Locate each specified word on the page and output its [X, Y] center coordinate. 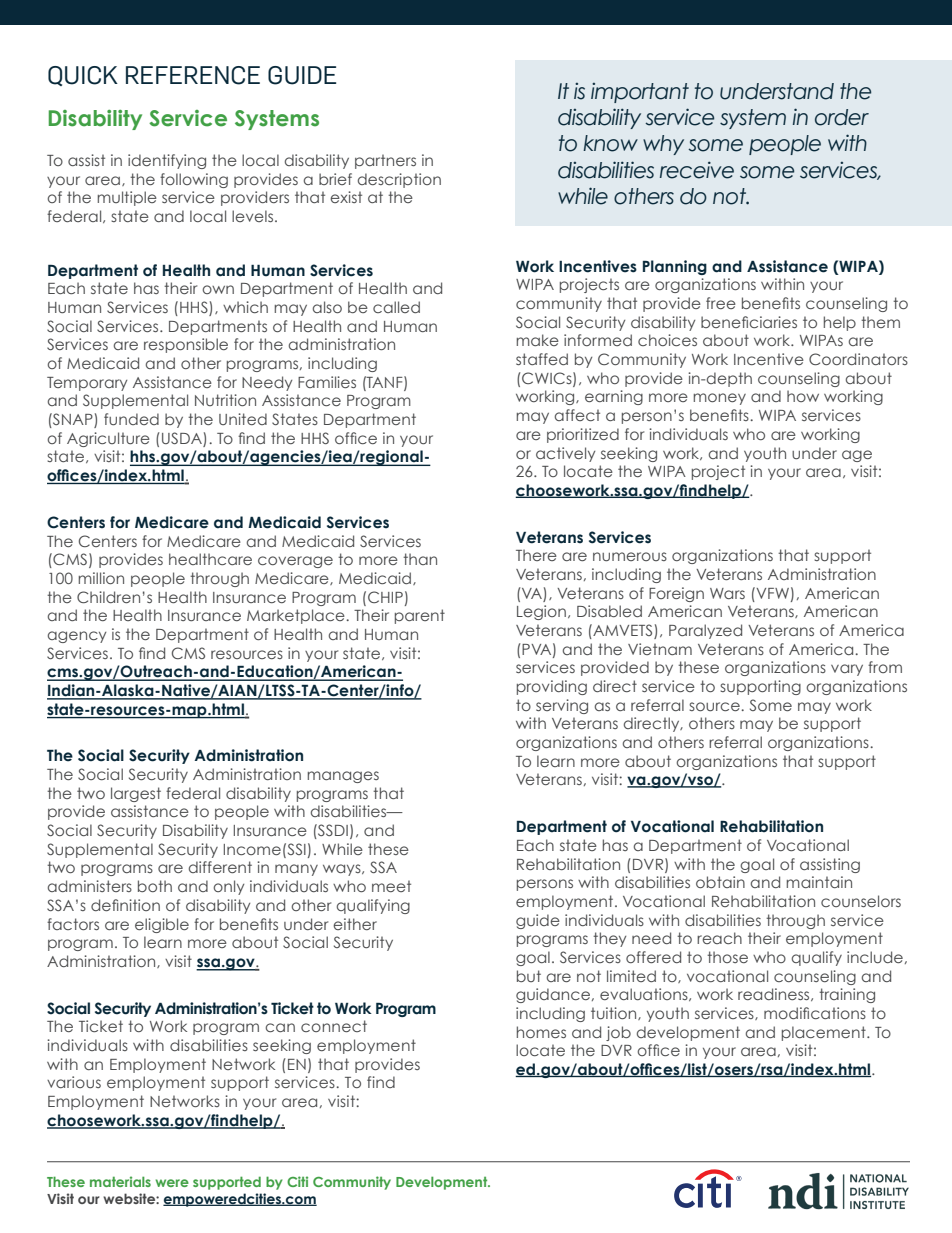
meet [391, 886]
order [842, 117]
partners [385, 161]
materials [120, 1181]
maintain [819, 882]
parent [420, 616]
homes [541, 1032]
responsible [186, 345]
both [155, 886]
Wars [727, 593]
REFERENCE [193, 75]
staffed [542, 359]
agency [77, 637]
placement [825, 1033]
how [803, 396]
